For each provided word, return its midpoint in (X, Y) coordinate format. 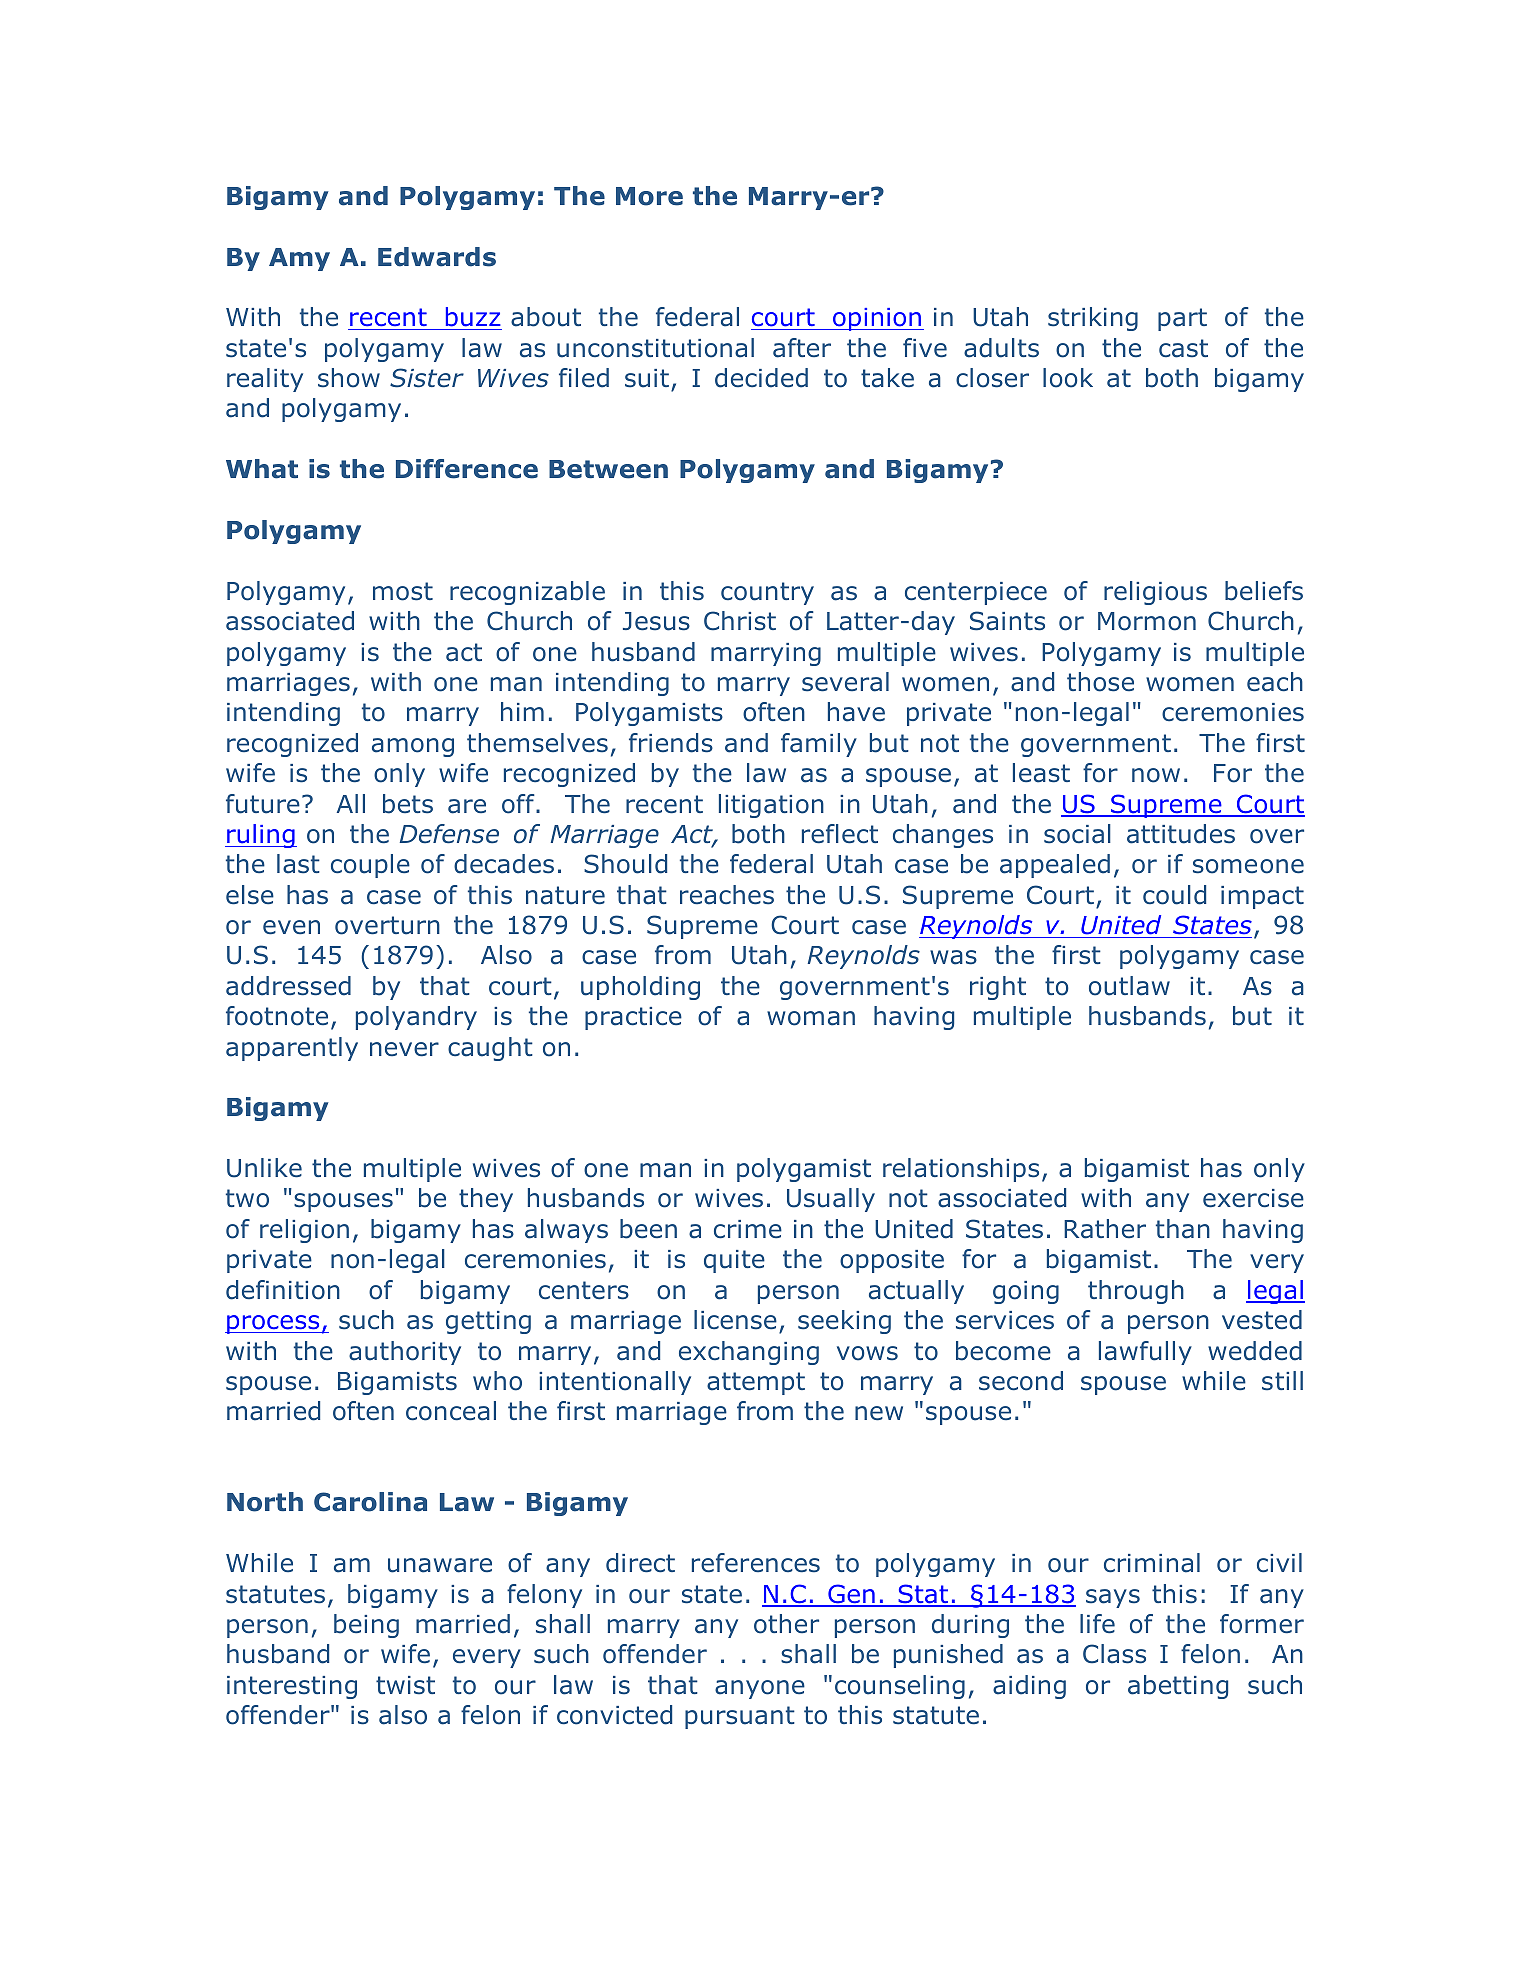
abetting (1178, 1687)
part (1182, 319)
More (649, 196)
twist (405, 1685)
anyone (760, 1689)
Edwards (437, 257)
